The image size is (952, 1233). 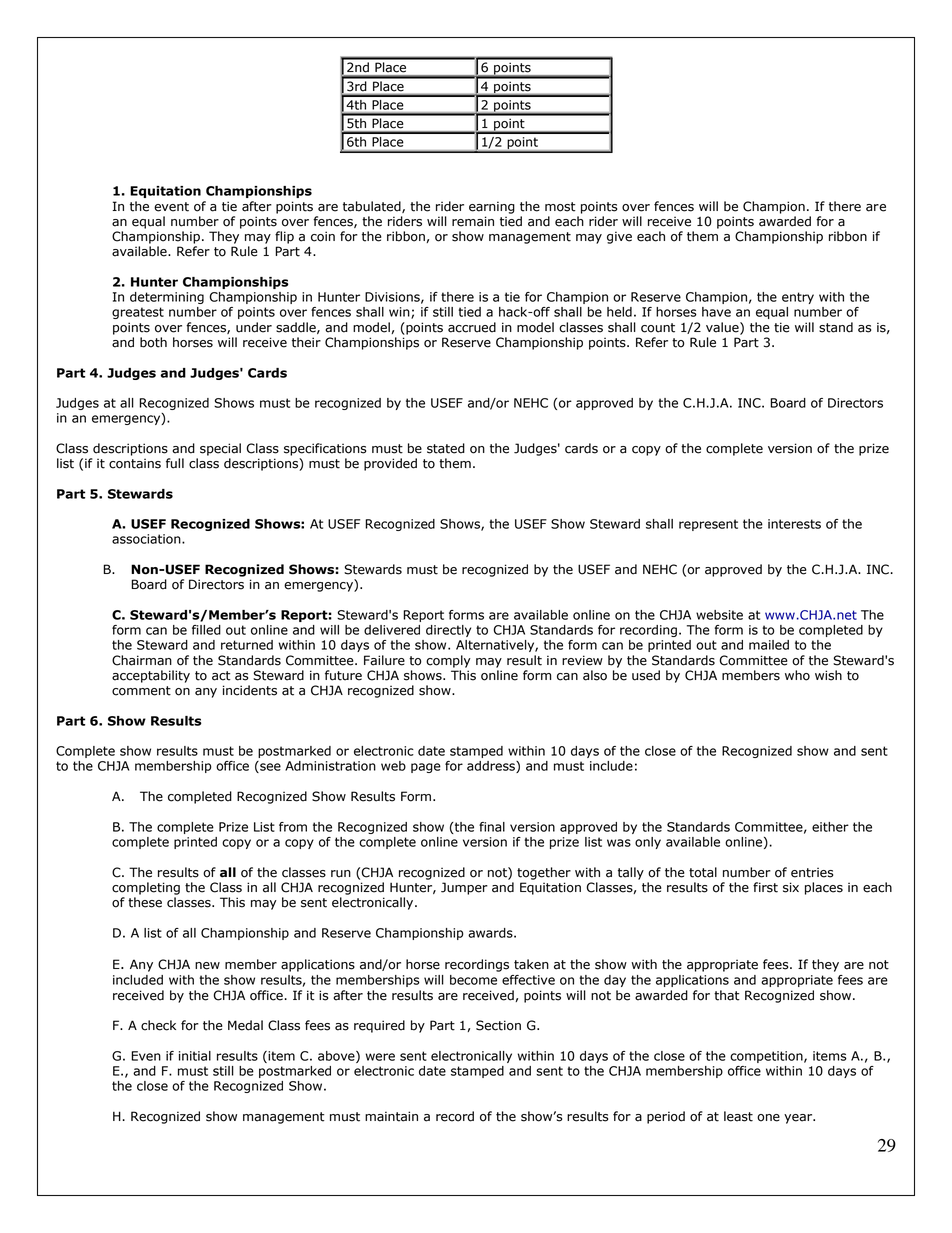 What do you see at coordinates (293, 827) in the screenshot?
I see `from` at bounding box center [293, 827].
